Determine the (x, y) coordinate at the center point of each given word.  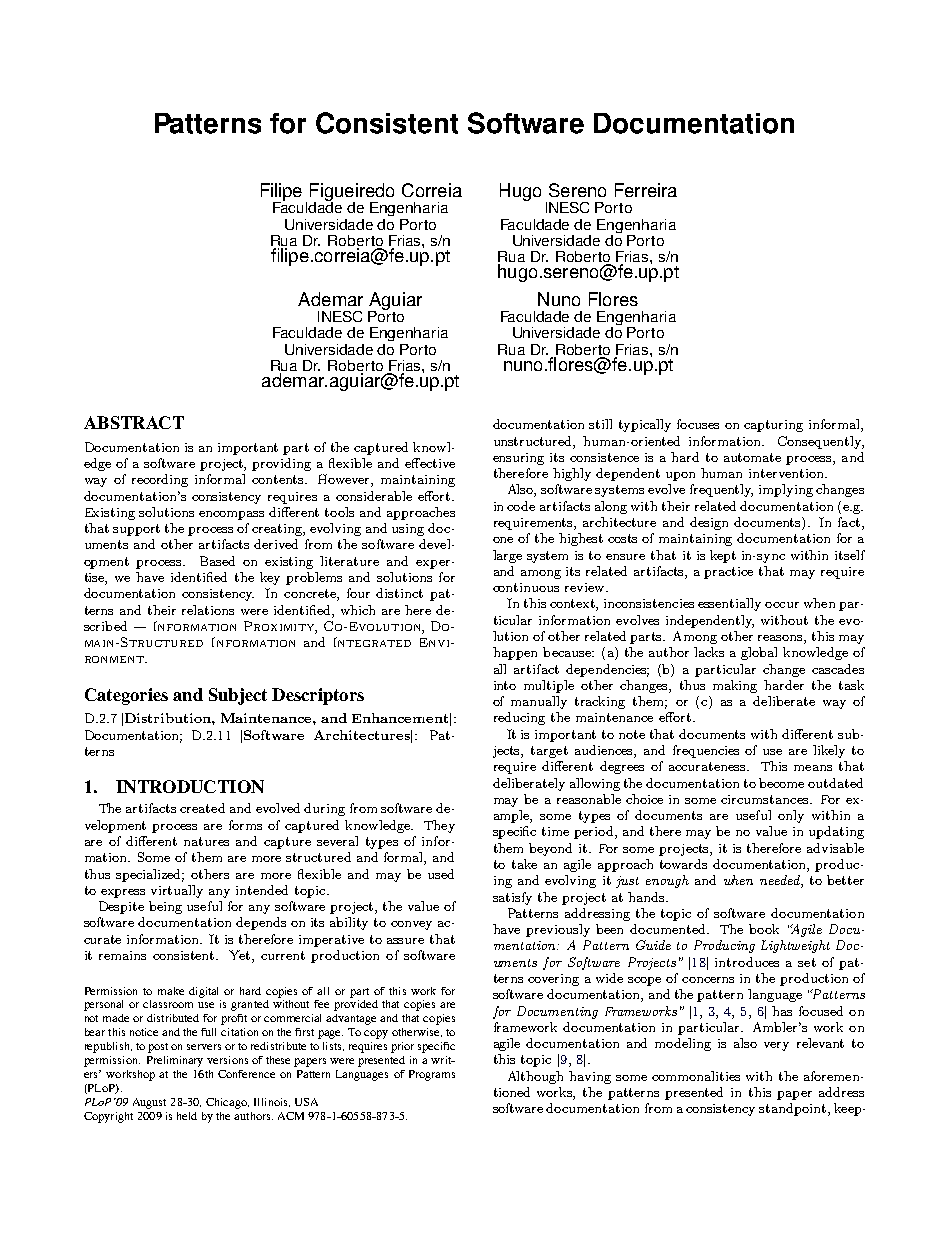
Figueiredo (352, 193)
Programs (432, 1075)
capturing (773, 426)
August (149, 1103)
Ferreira (646, 190)
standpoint (792, 1109)
